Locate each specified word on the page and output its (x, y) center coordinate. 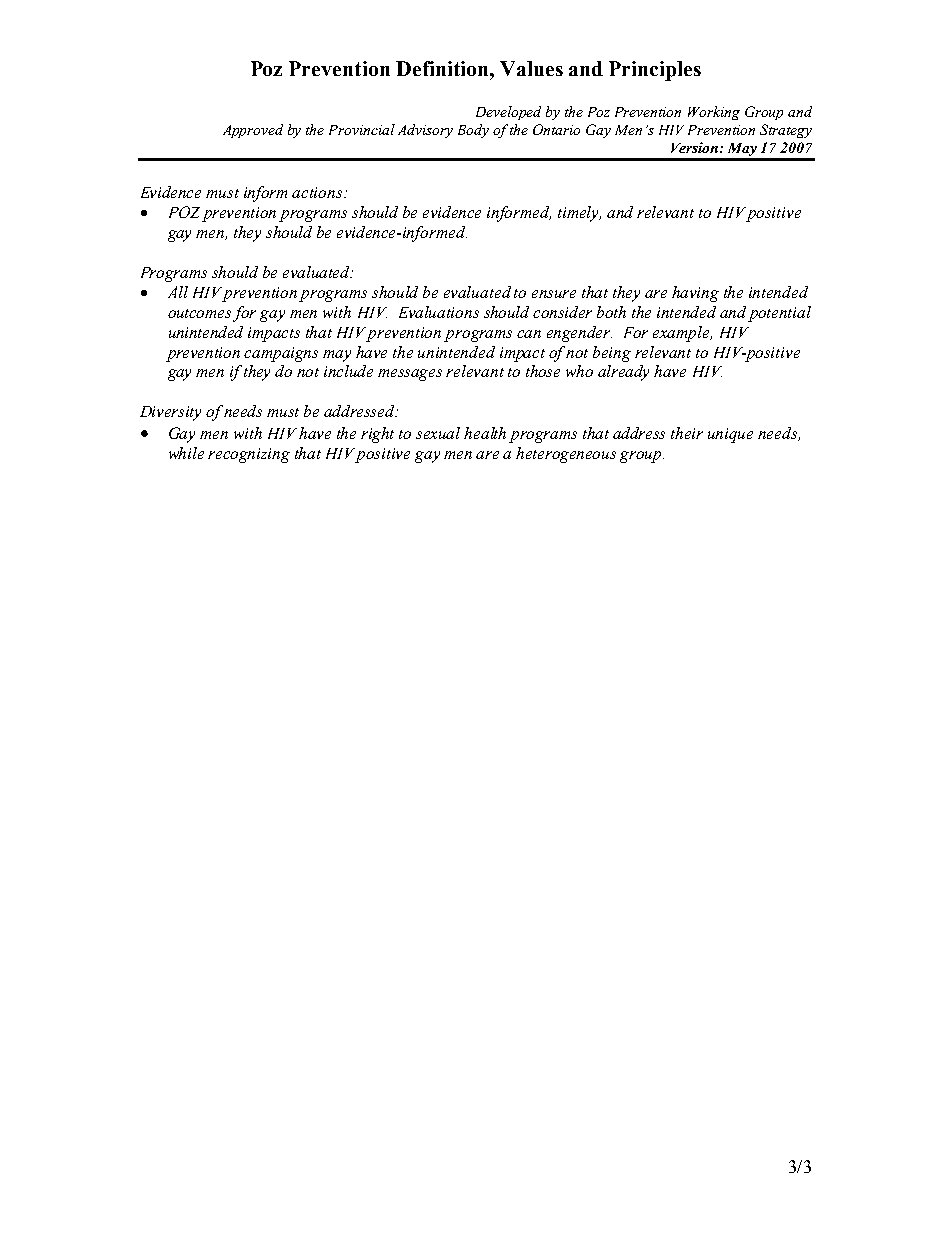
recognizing (249, 455)
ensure (554, 294)
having (695, 294)
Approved (253, 131)
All (178, 292)
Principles (655, 71)
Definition (443, 68)
